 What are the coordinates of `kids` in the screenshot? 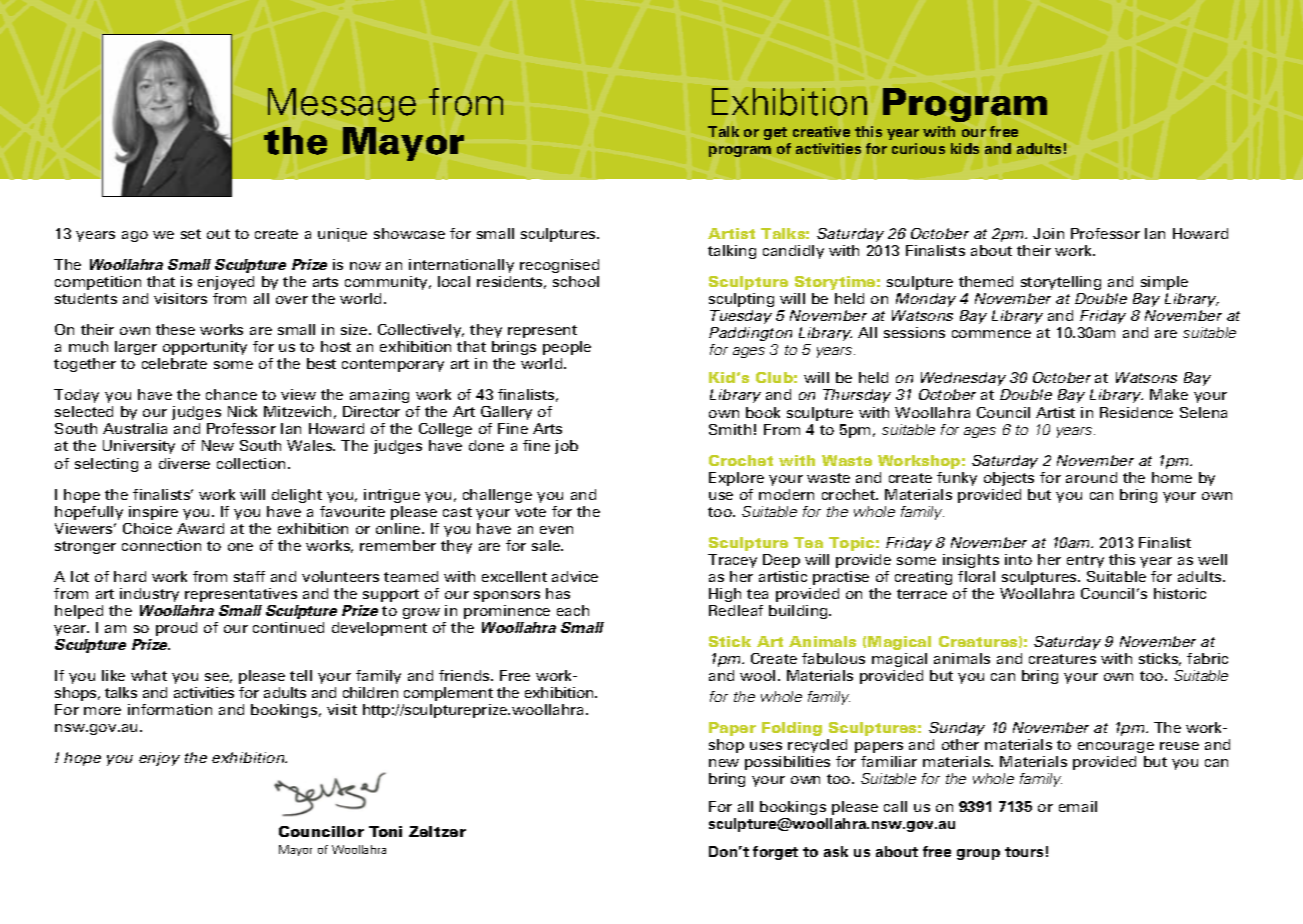 It's located at (965, 148).
